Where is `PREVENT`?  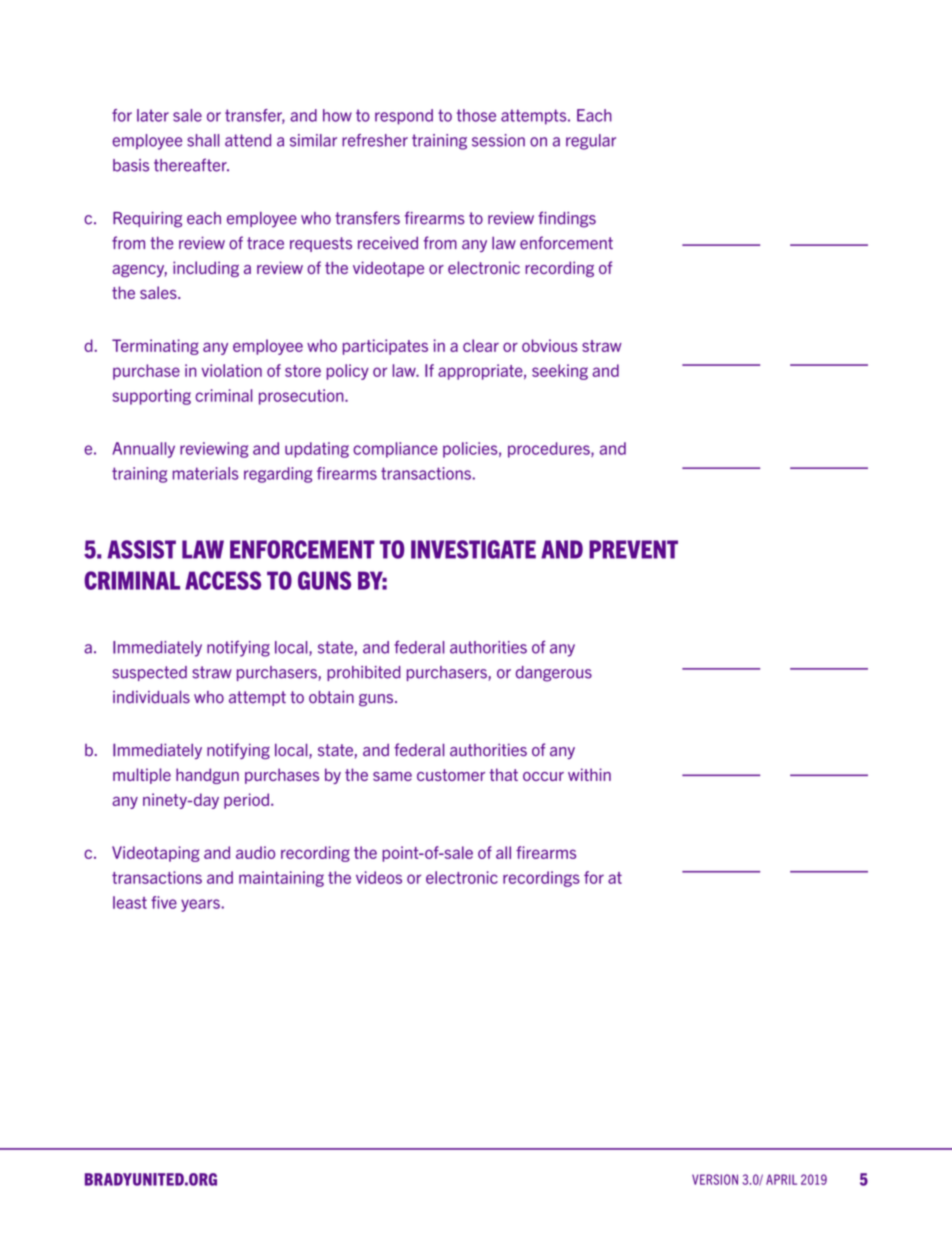 PREVENT is located at coordinates (633, 549).
